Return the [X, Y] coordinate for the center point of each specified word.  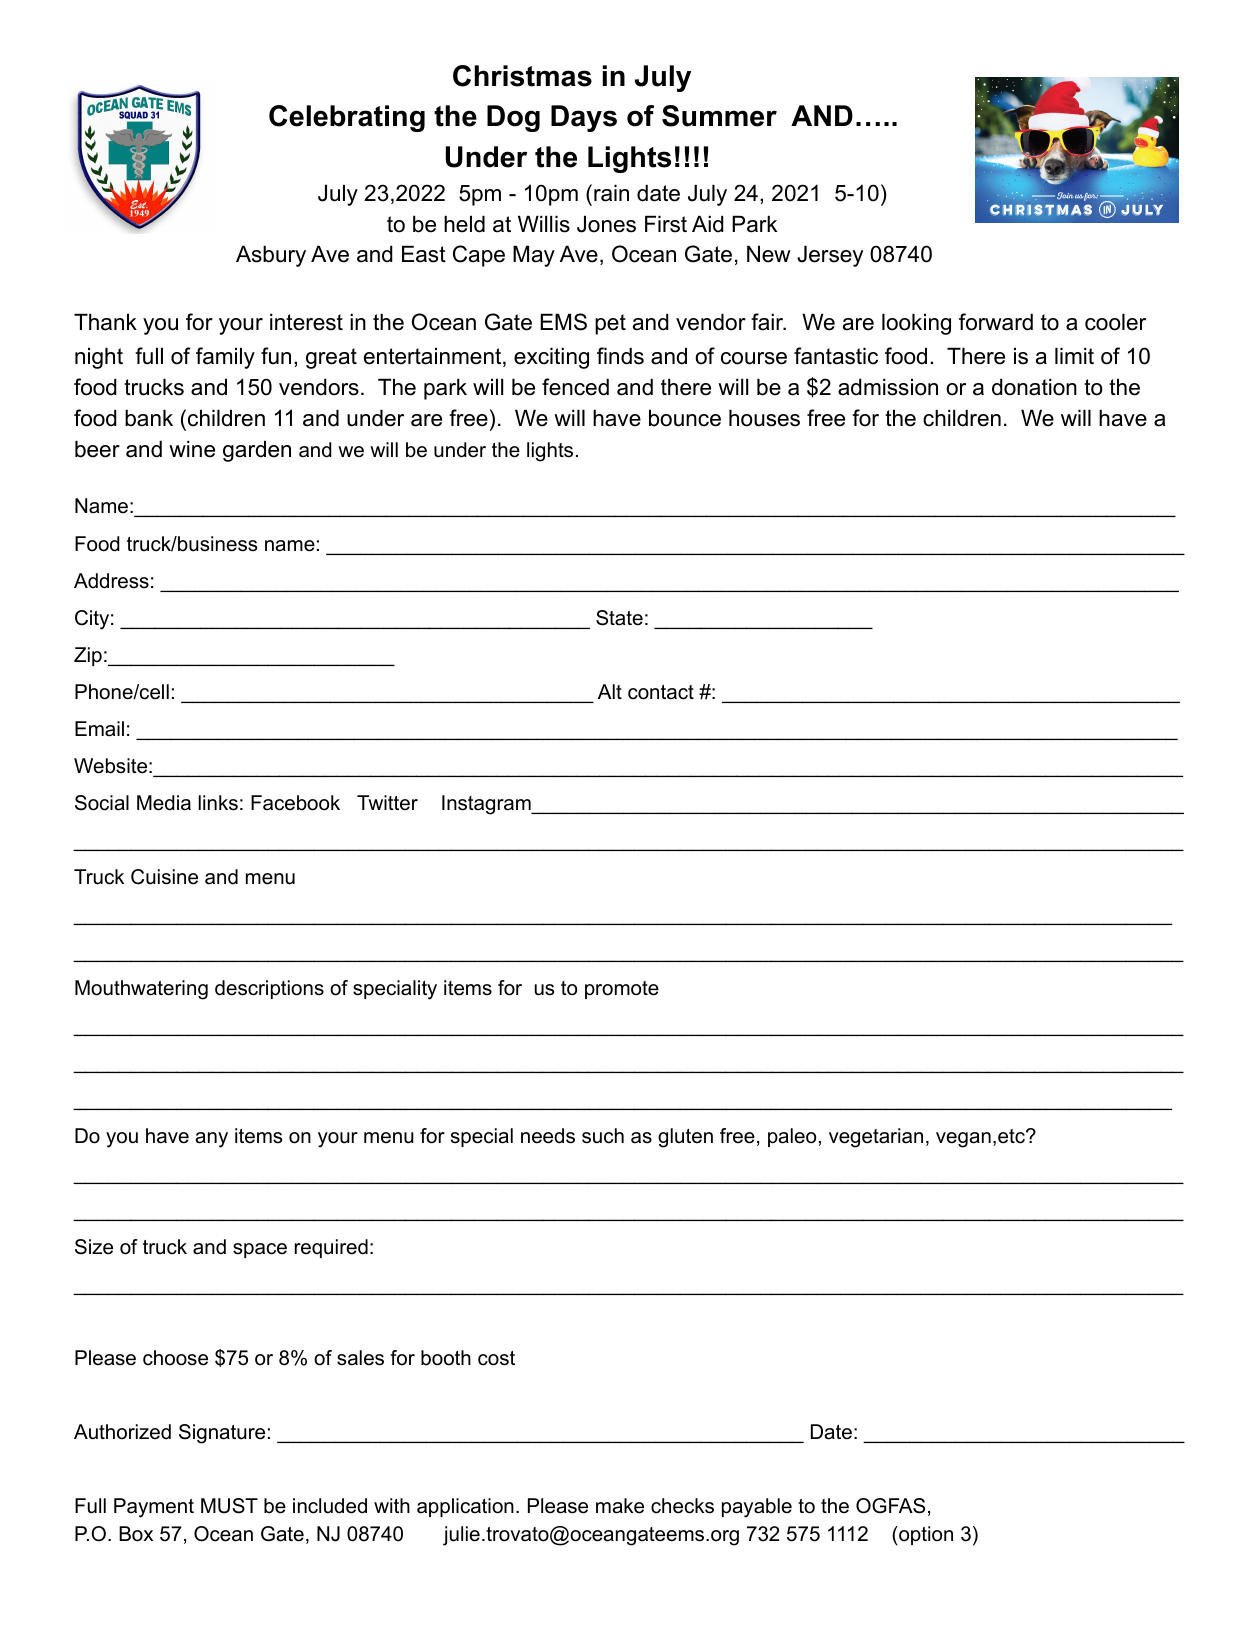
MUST [229, 1506]
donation [1034, 387]
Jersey [830, 256]
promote [622, 990]
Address [111, 581]
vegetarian [876, 1138]
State [619, 618]
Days [584, 118]
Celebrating [347, 118]
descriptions [269, 989]
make [620, 1506]
